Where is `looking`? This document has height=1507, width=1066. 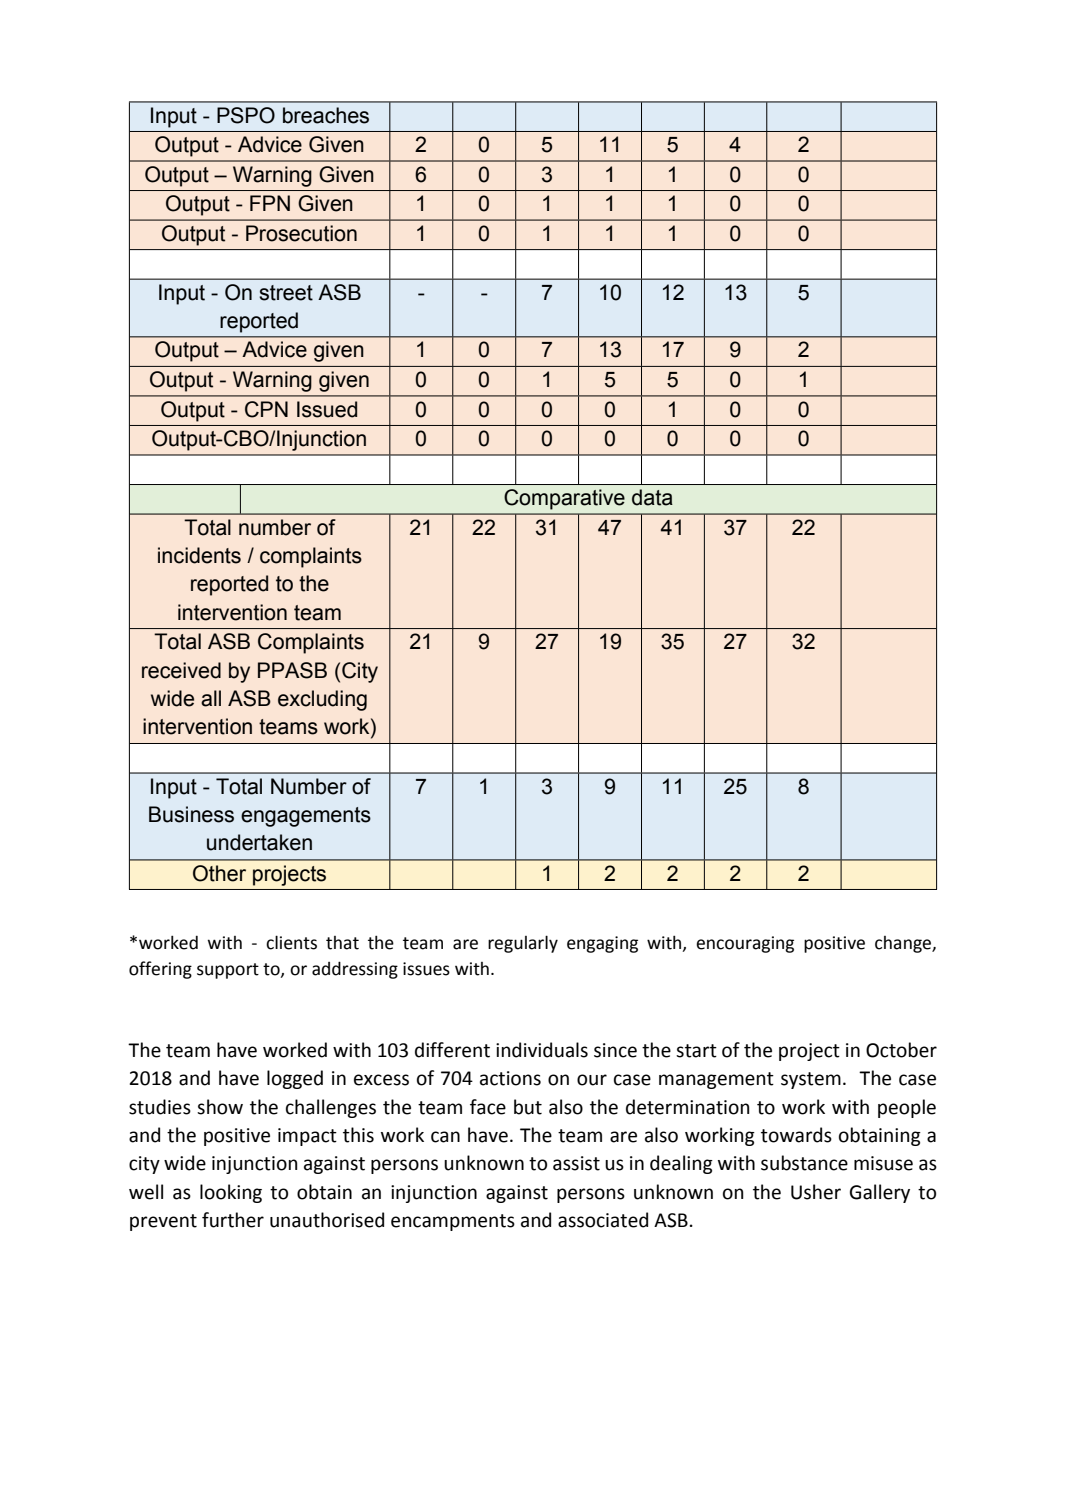 looking is located at coordinates (231, 1193).
